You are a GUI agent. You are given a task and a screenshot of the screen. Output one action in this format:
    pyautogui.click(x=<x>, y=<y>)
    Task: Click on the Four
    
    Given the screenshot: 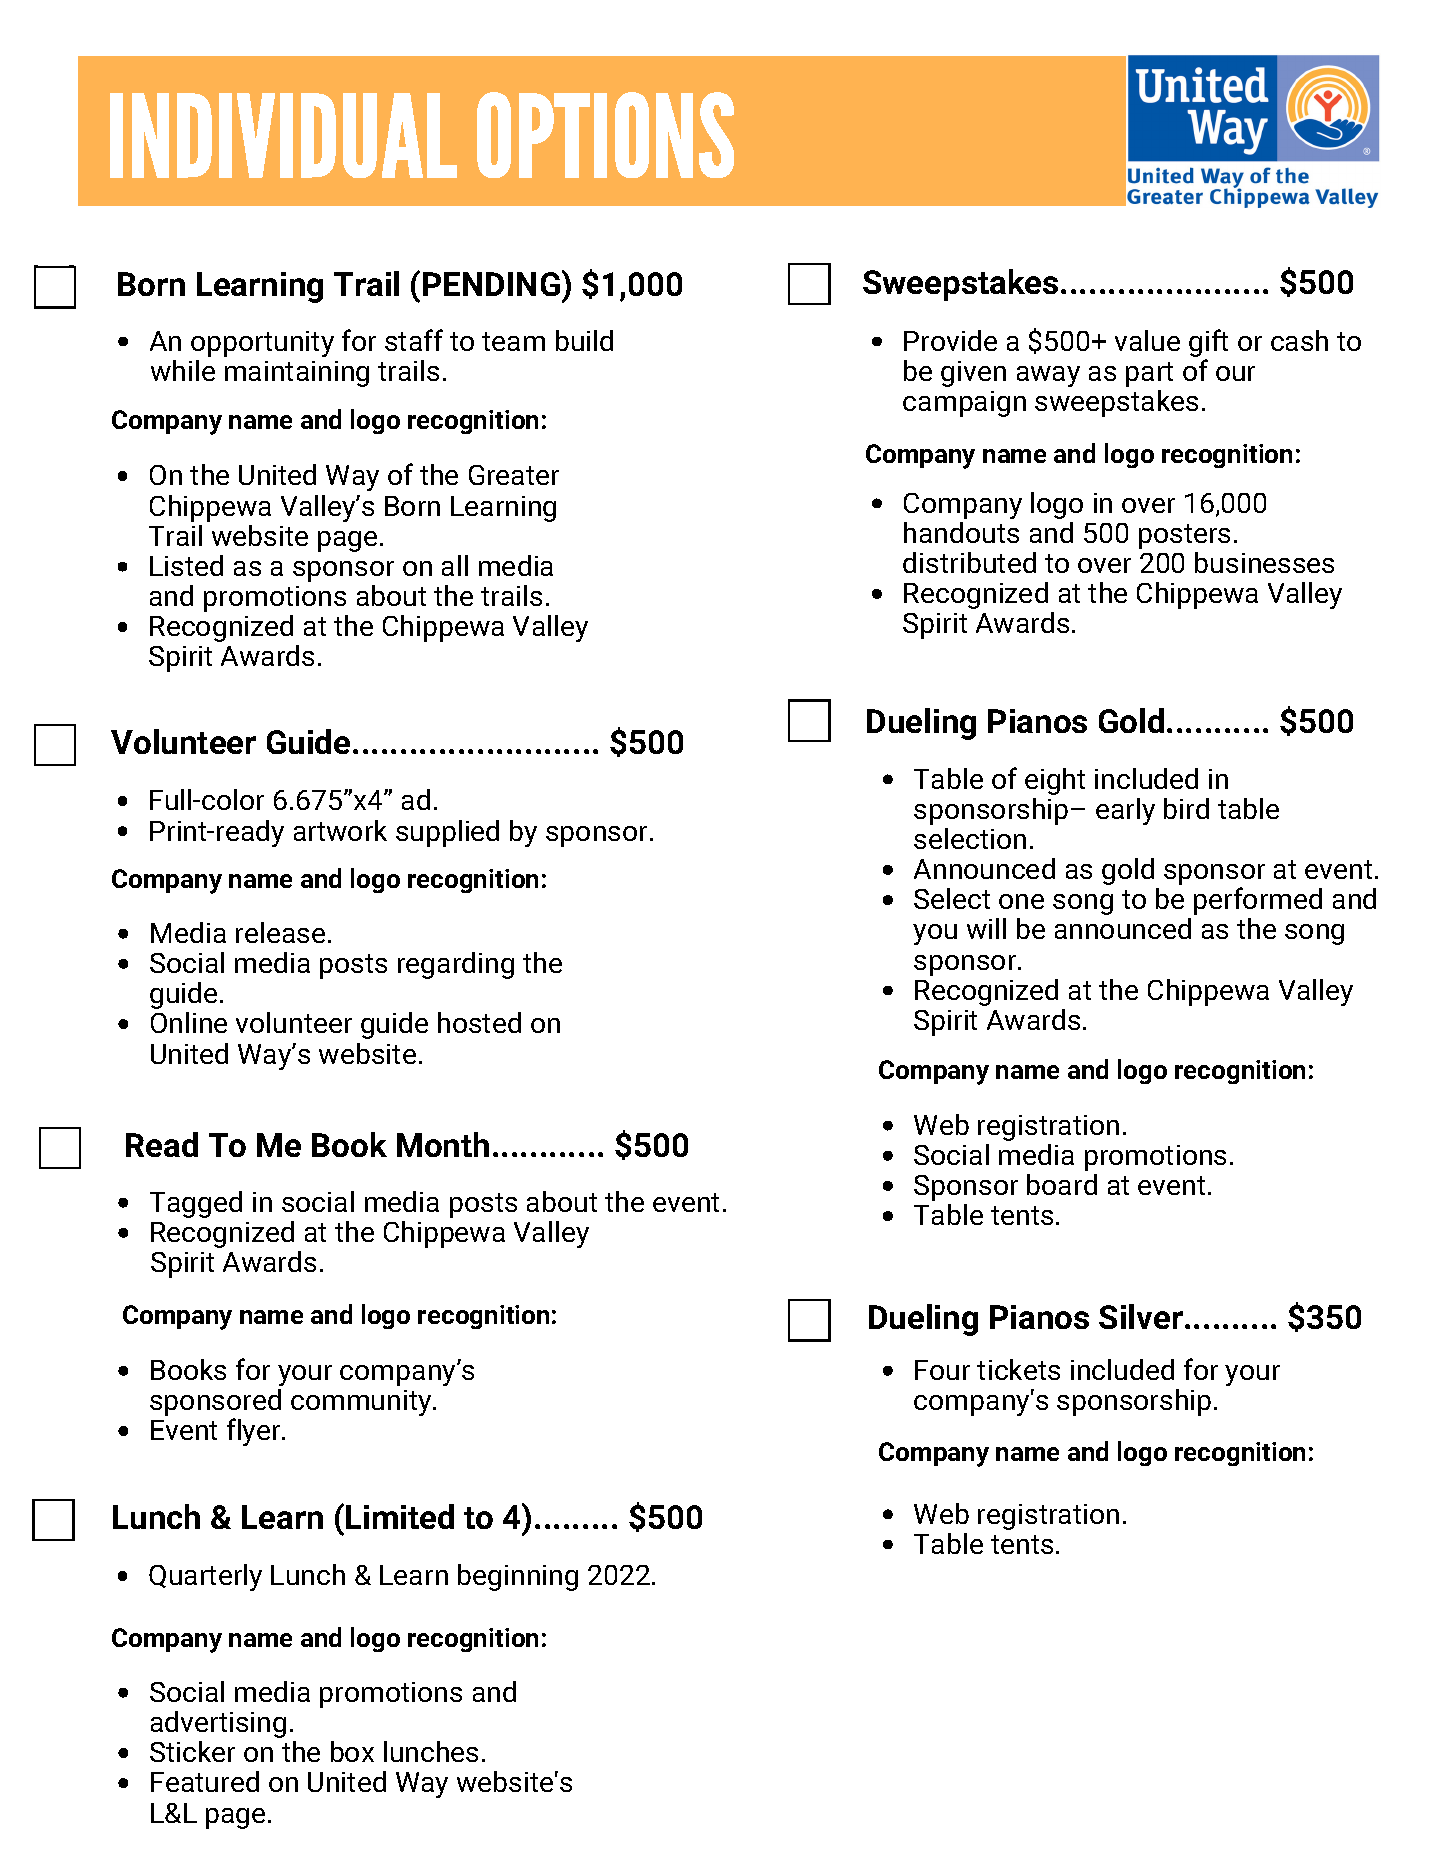 What is the action you would take?
    pyautogui.click(x=942, y=1370)
